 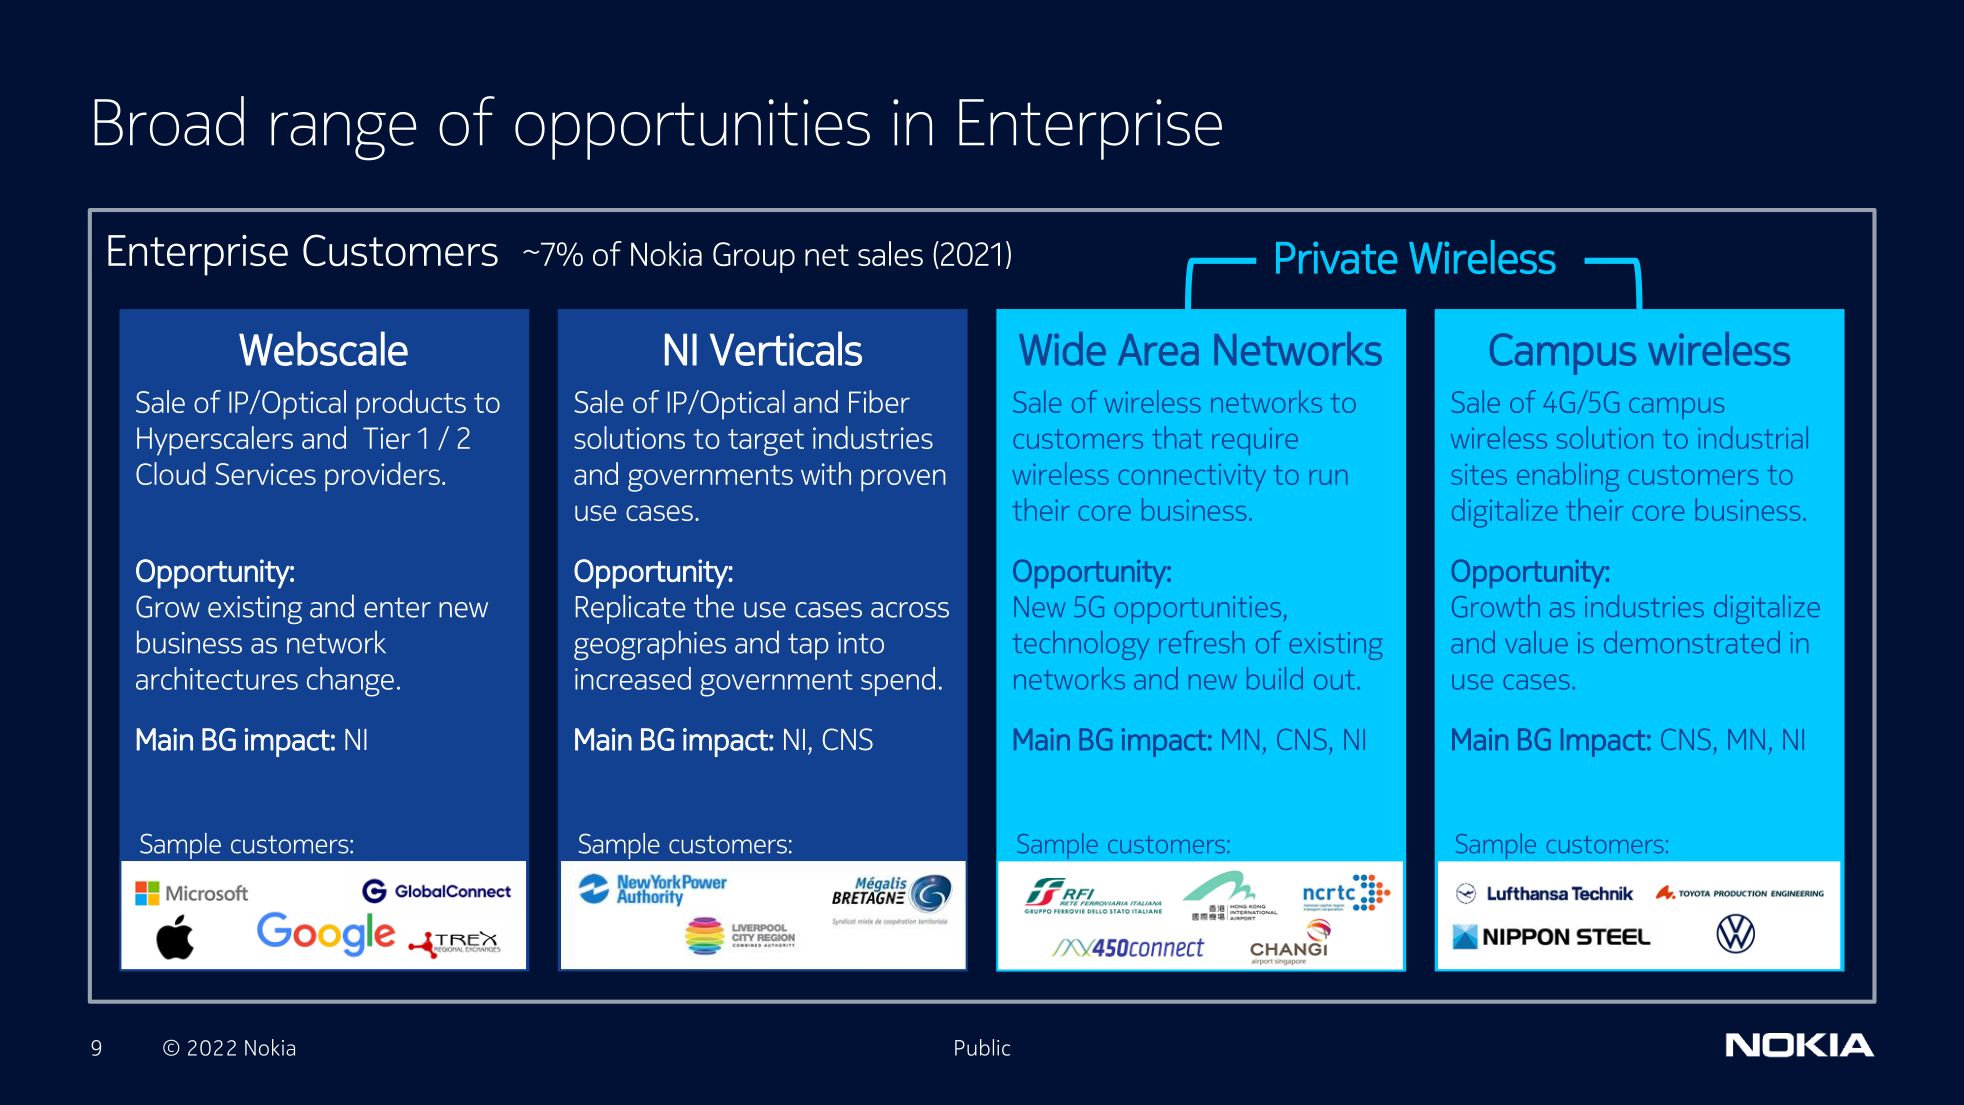 What do you see at coordinates (387, 438) in the screenshot?
I see `Tier` at bounding box center [387, 438].
